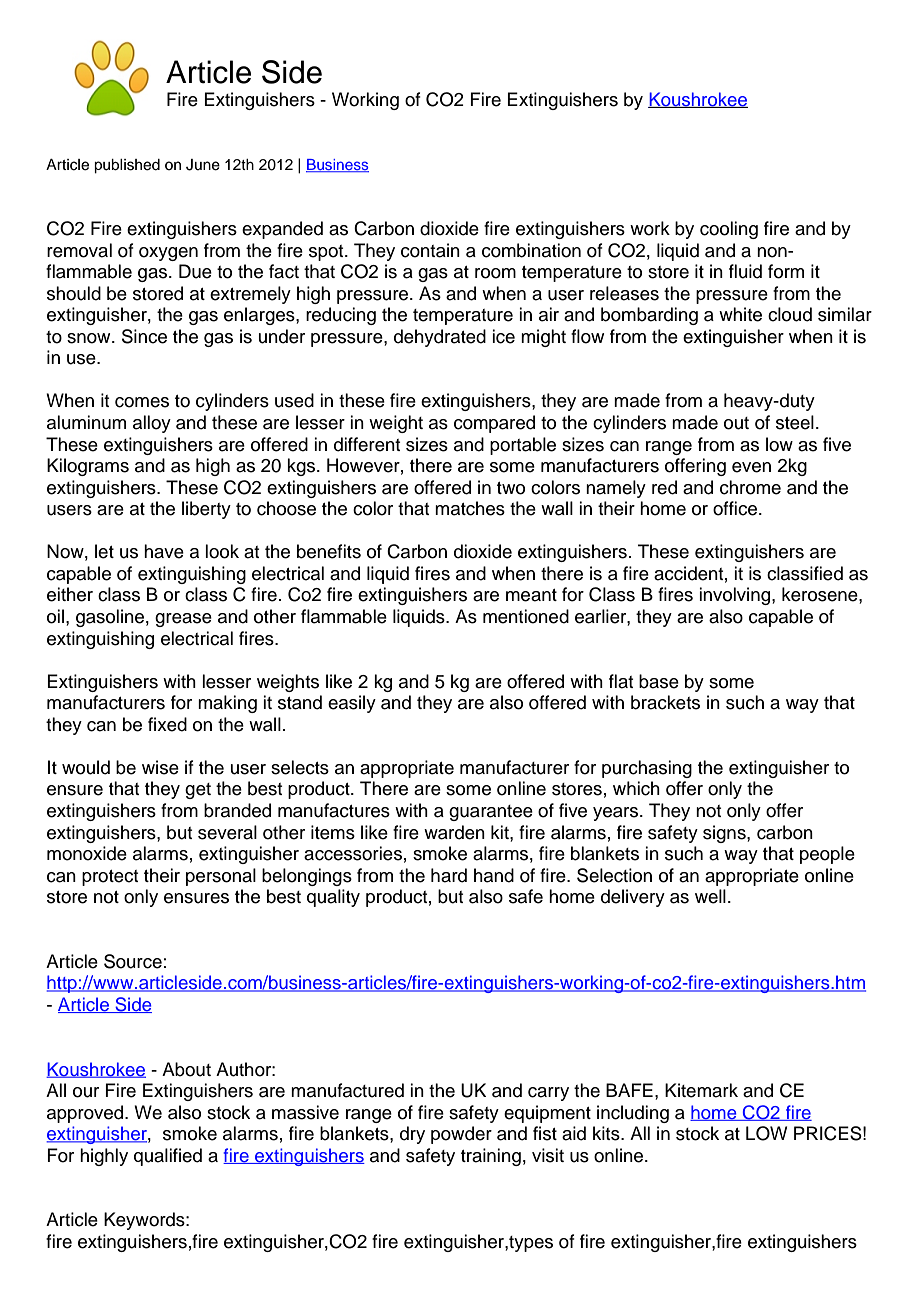  Describe the element at coordinates (430, 250) in the screenshot. I see `contain` at that location.
